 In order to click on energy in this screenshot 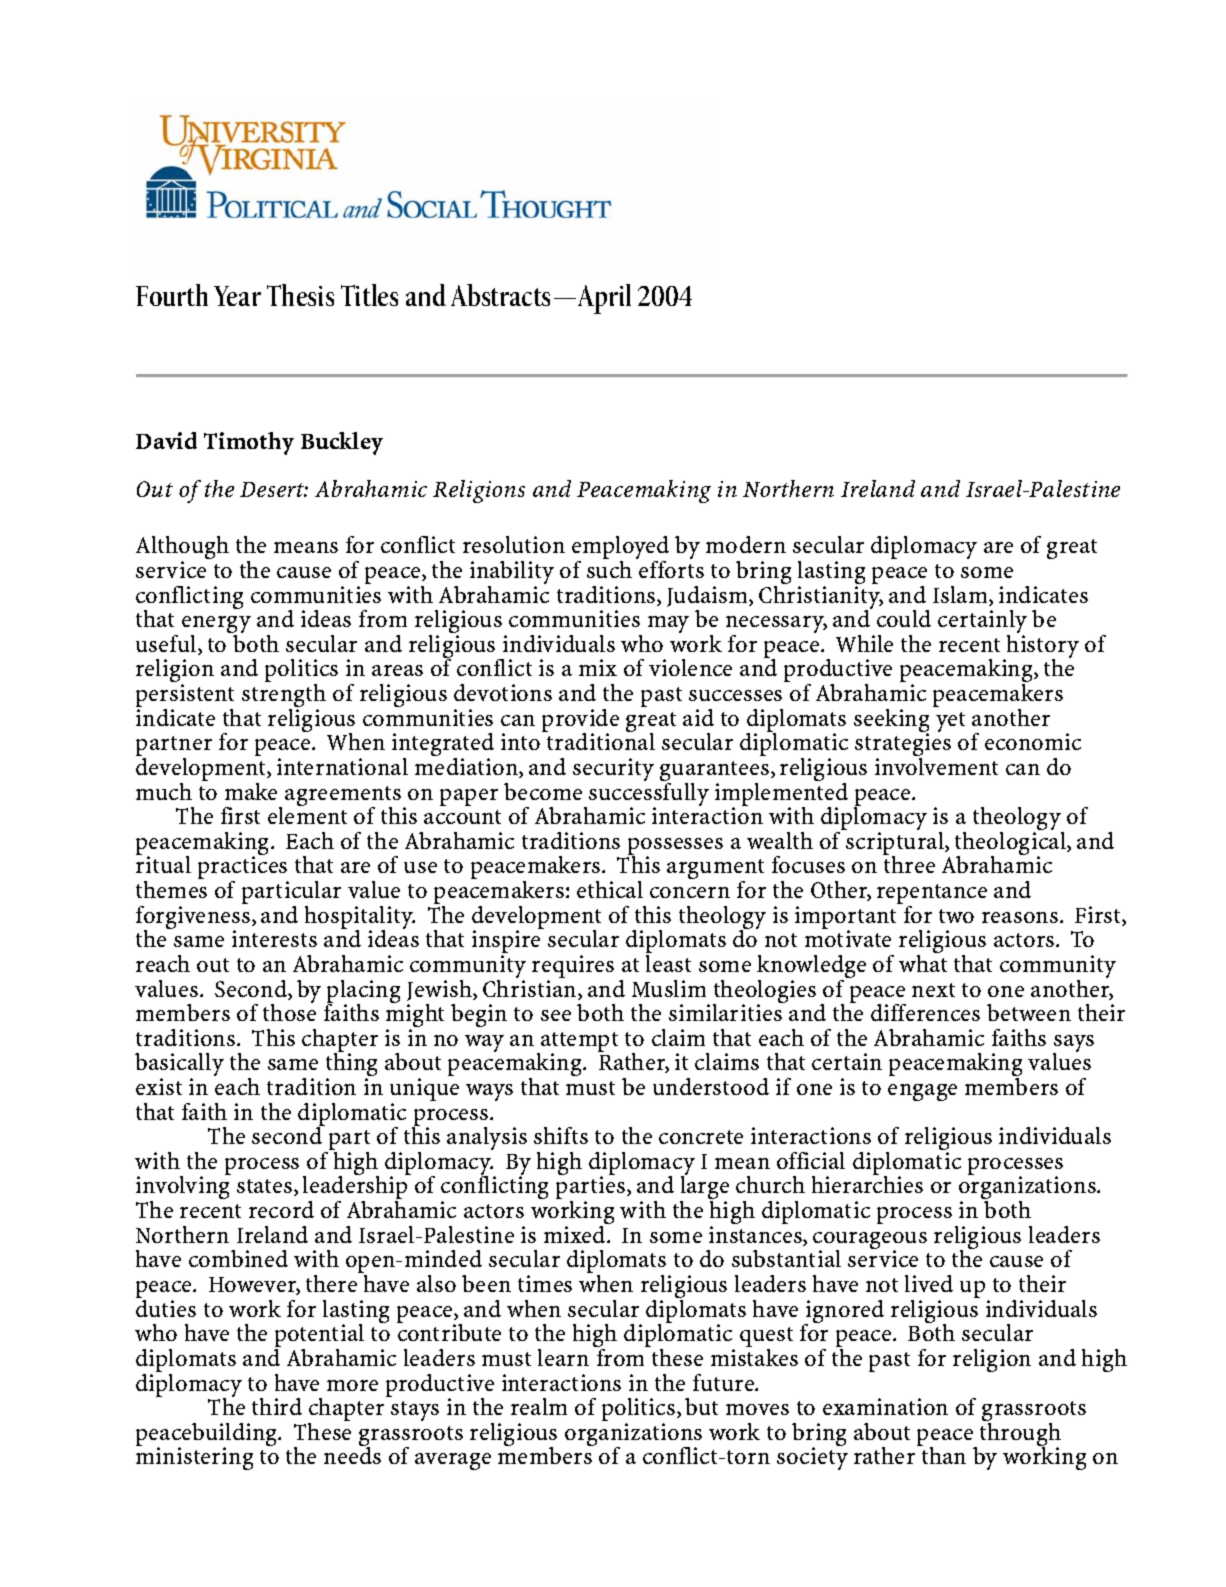, I will do `click(216, 626)`.
